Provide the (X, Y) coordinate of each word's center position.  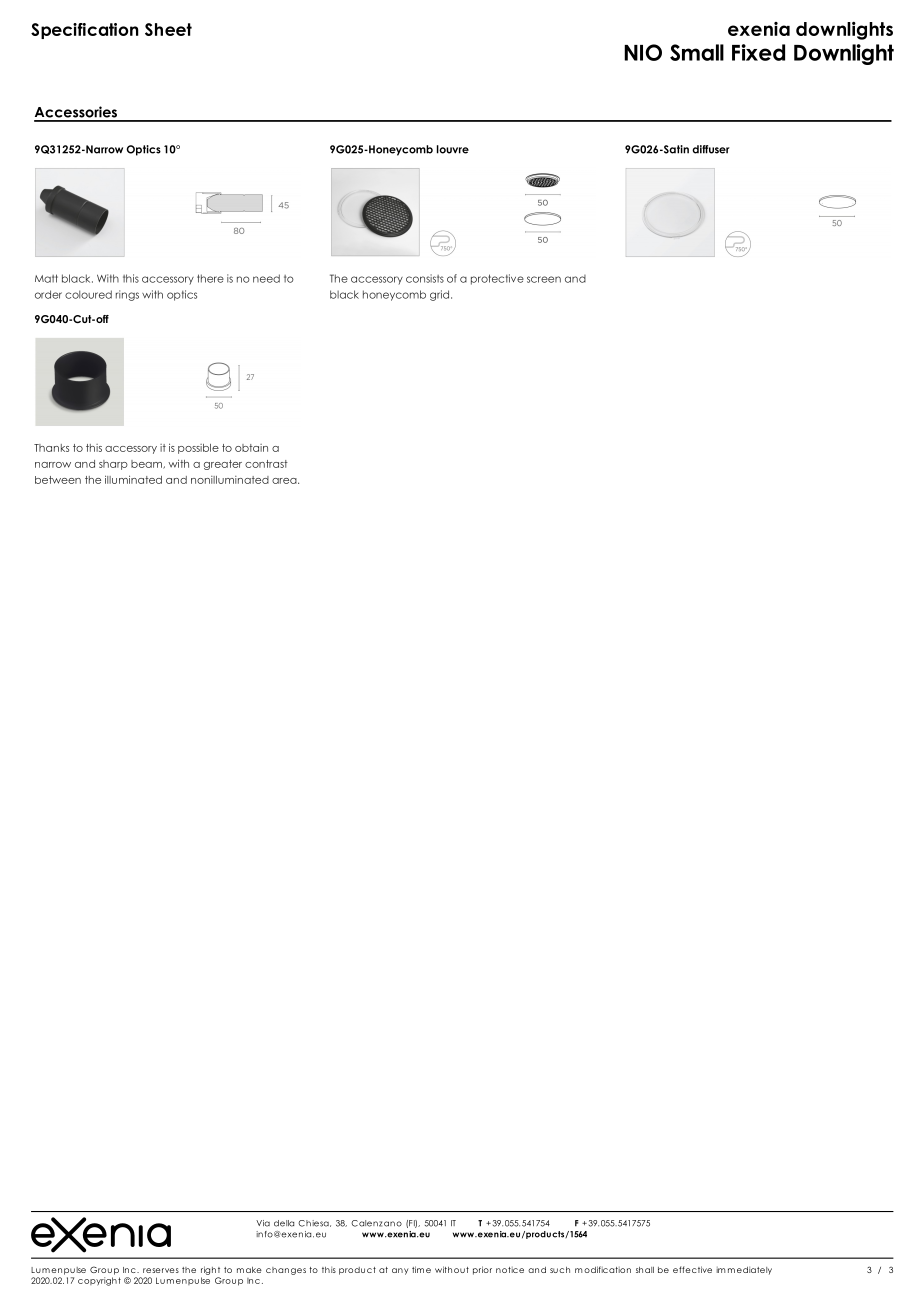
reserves (161, 1270)
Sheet (168, 29)
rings (127, 295)
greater (223, 465)
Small (697, 52)
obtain (251, 448)
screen (544, 279)
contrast (266, 464)
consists (425, 278)
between (58, 480)
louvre (453, 149)
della (284, 1223)
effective (692, 1269)
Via (263, 1223)
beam (147, 464)
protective (497, 279)
